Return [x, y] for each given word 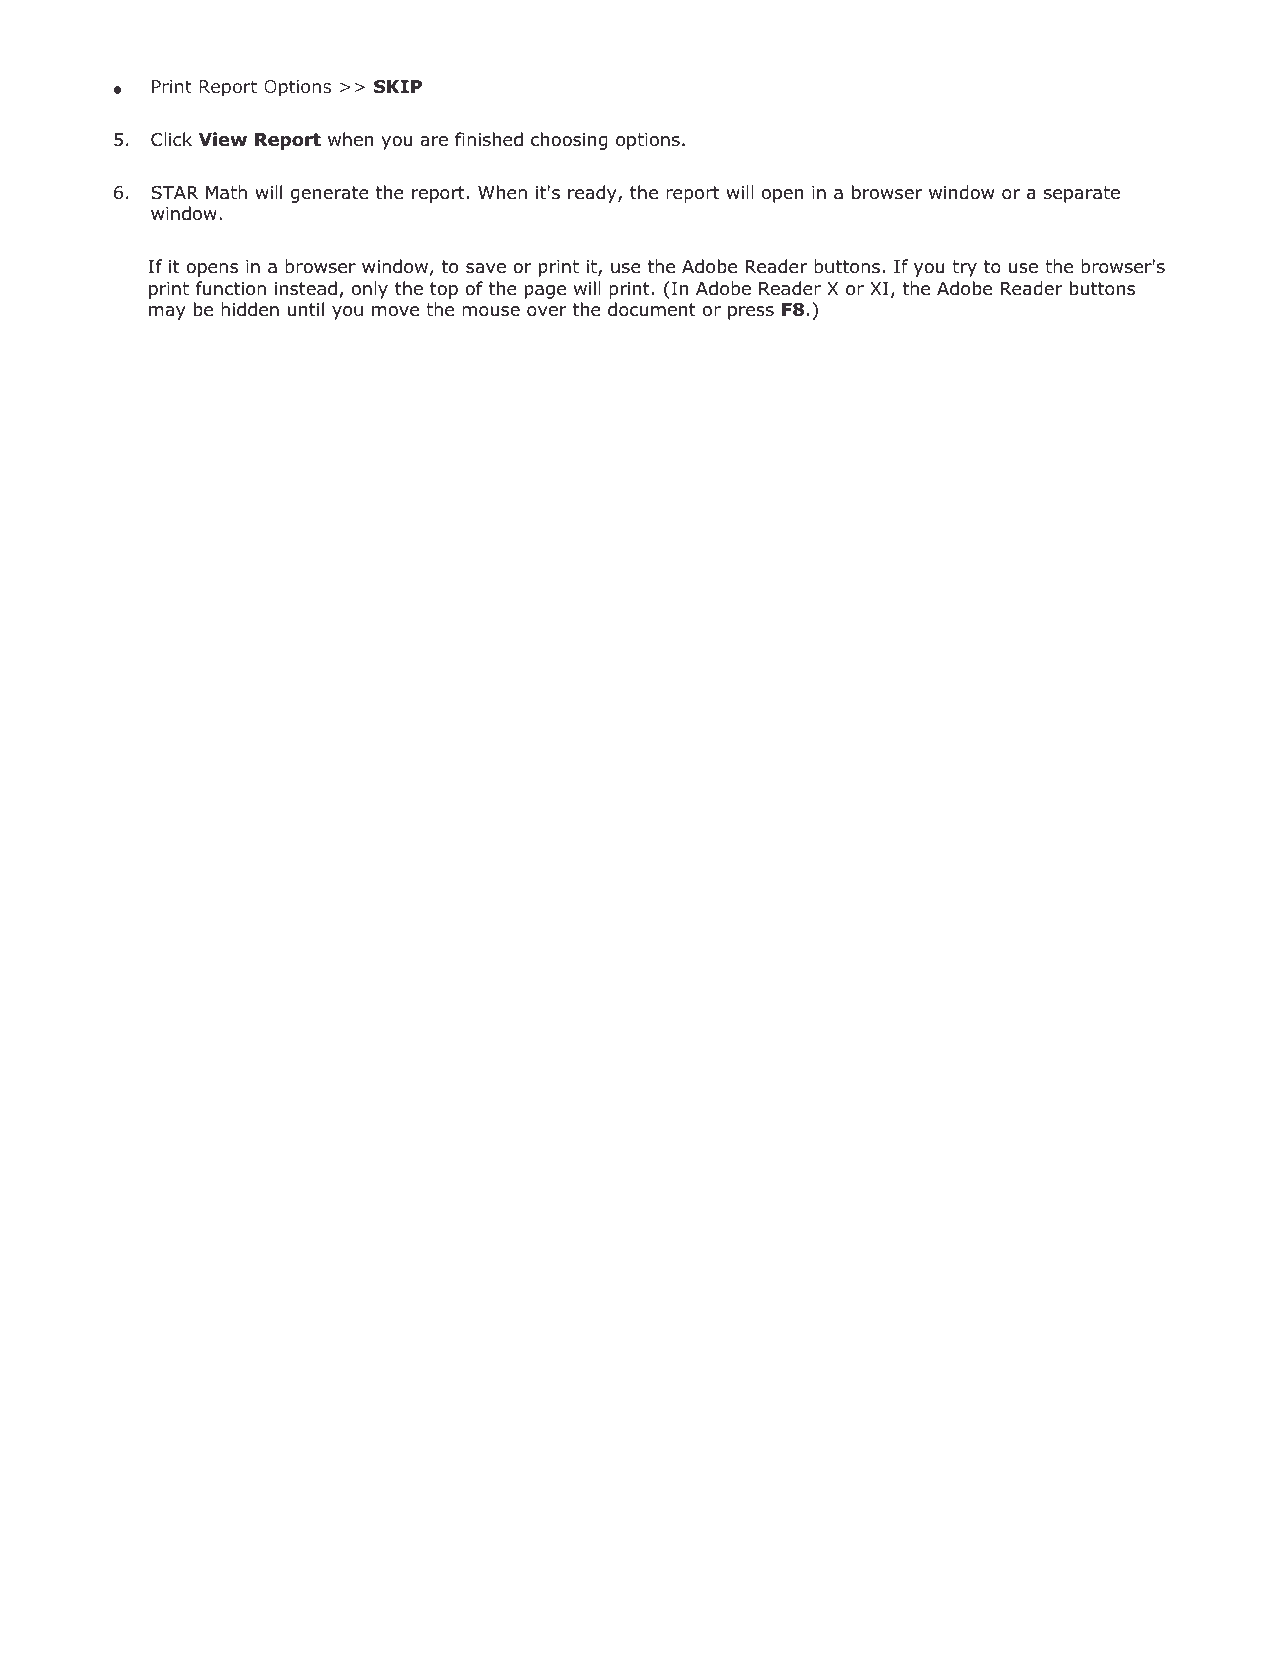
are [434, 141]
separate [1082, 194]
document [652, 309]
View [223, 139]
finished [489, 139]
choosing [569, 141]
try [964, 268]
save [486, 268]
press [751, 313]
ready [593, 194]
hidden [250, 309]
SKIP [398, 87]
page [545, 292]
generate [329, 194]
